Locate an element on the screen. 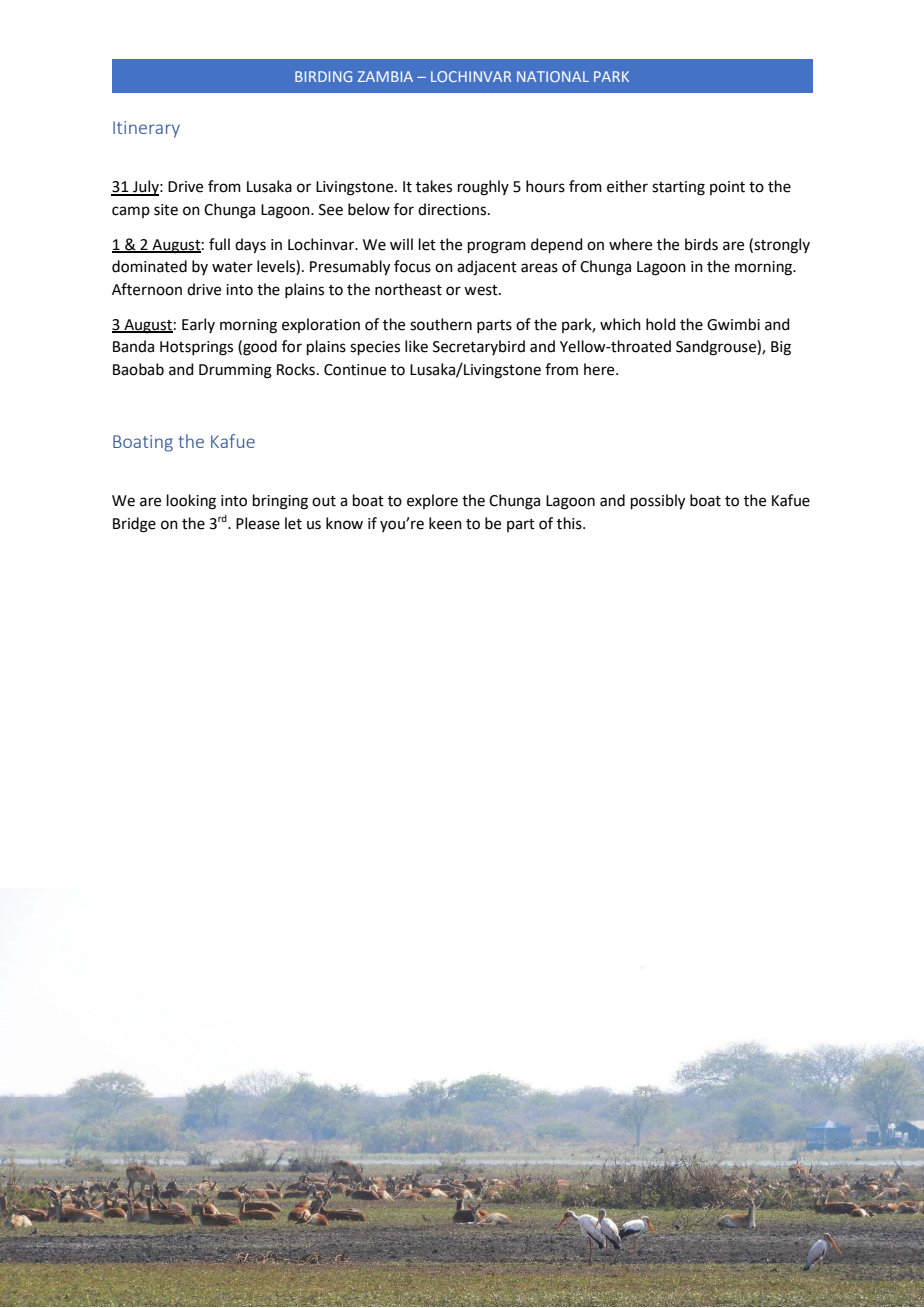 The height and width of the screenshot is (1308, 924). ZAMBIA is located at coordinates (385, 76).
